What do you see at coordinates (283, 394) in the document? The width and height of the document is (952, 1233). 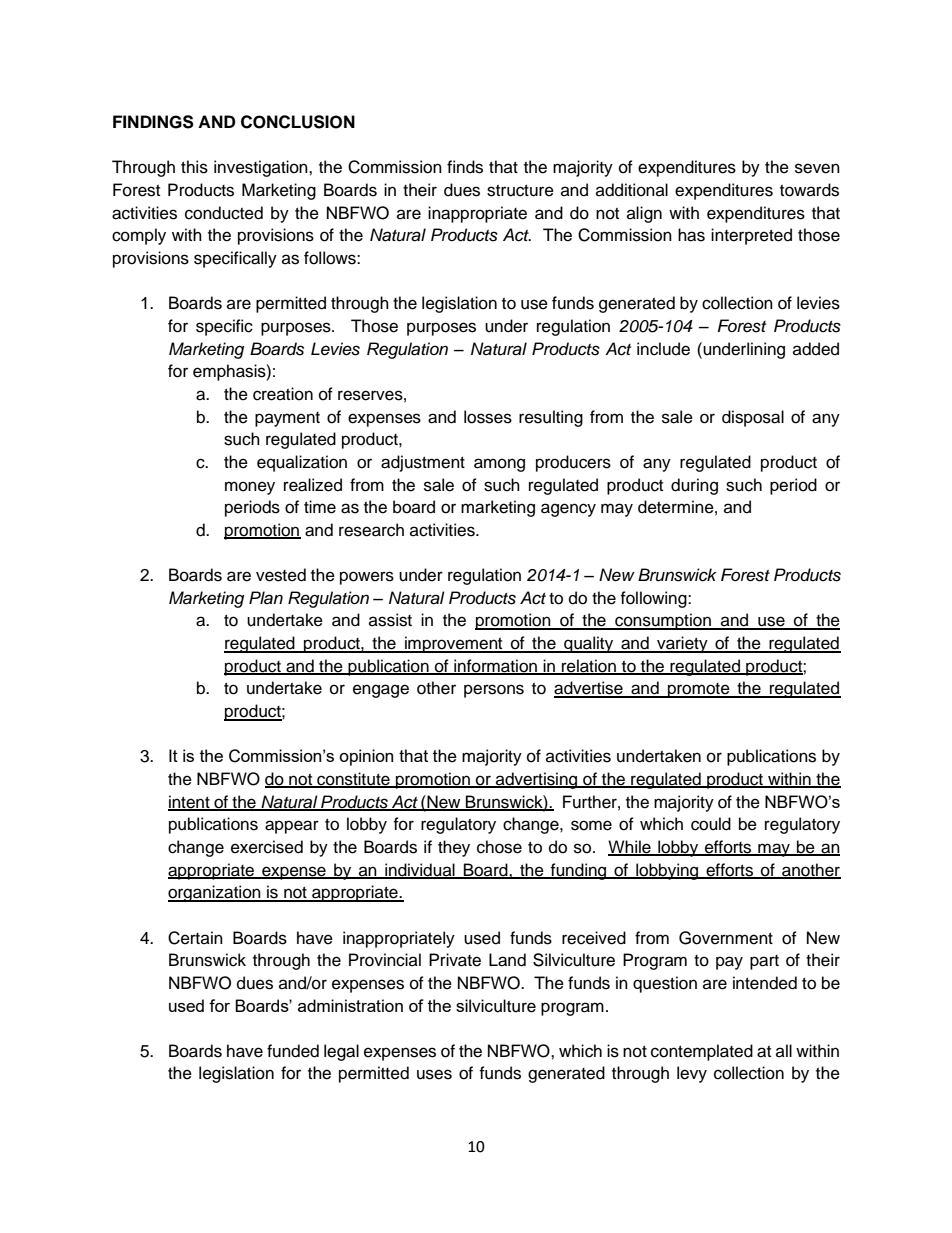 I see `creation` at bounding box center [283, 394].
